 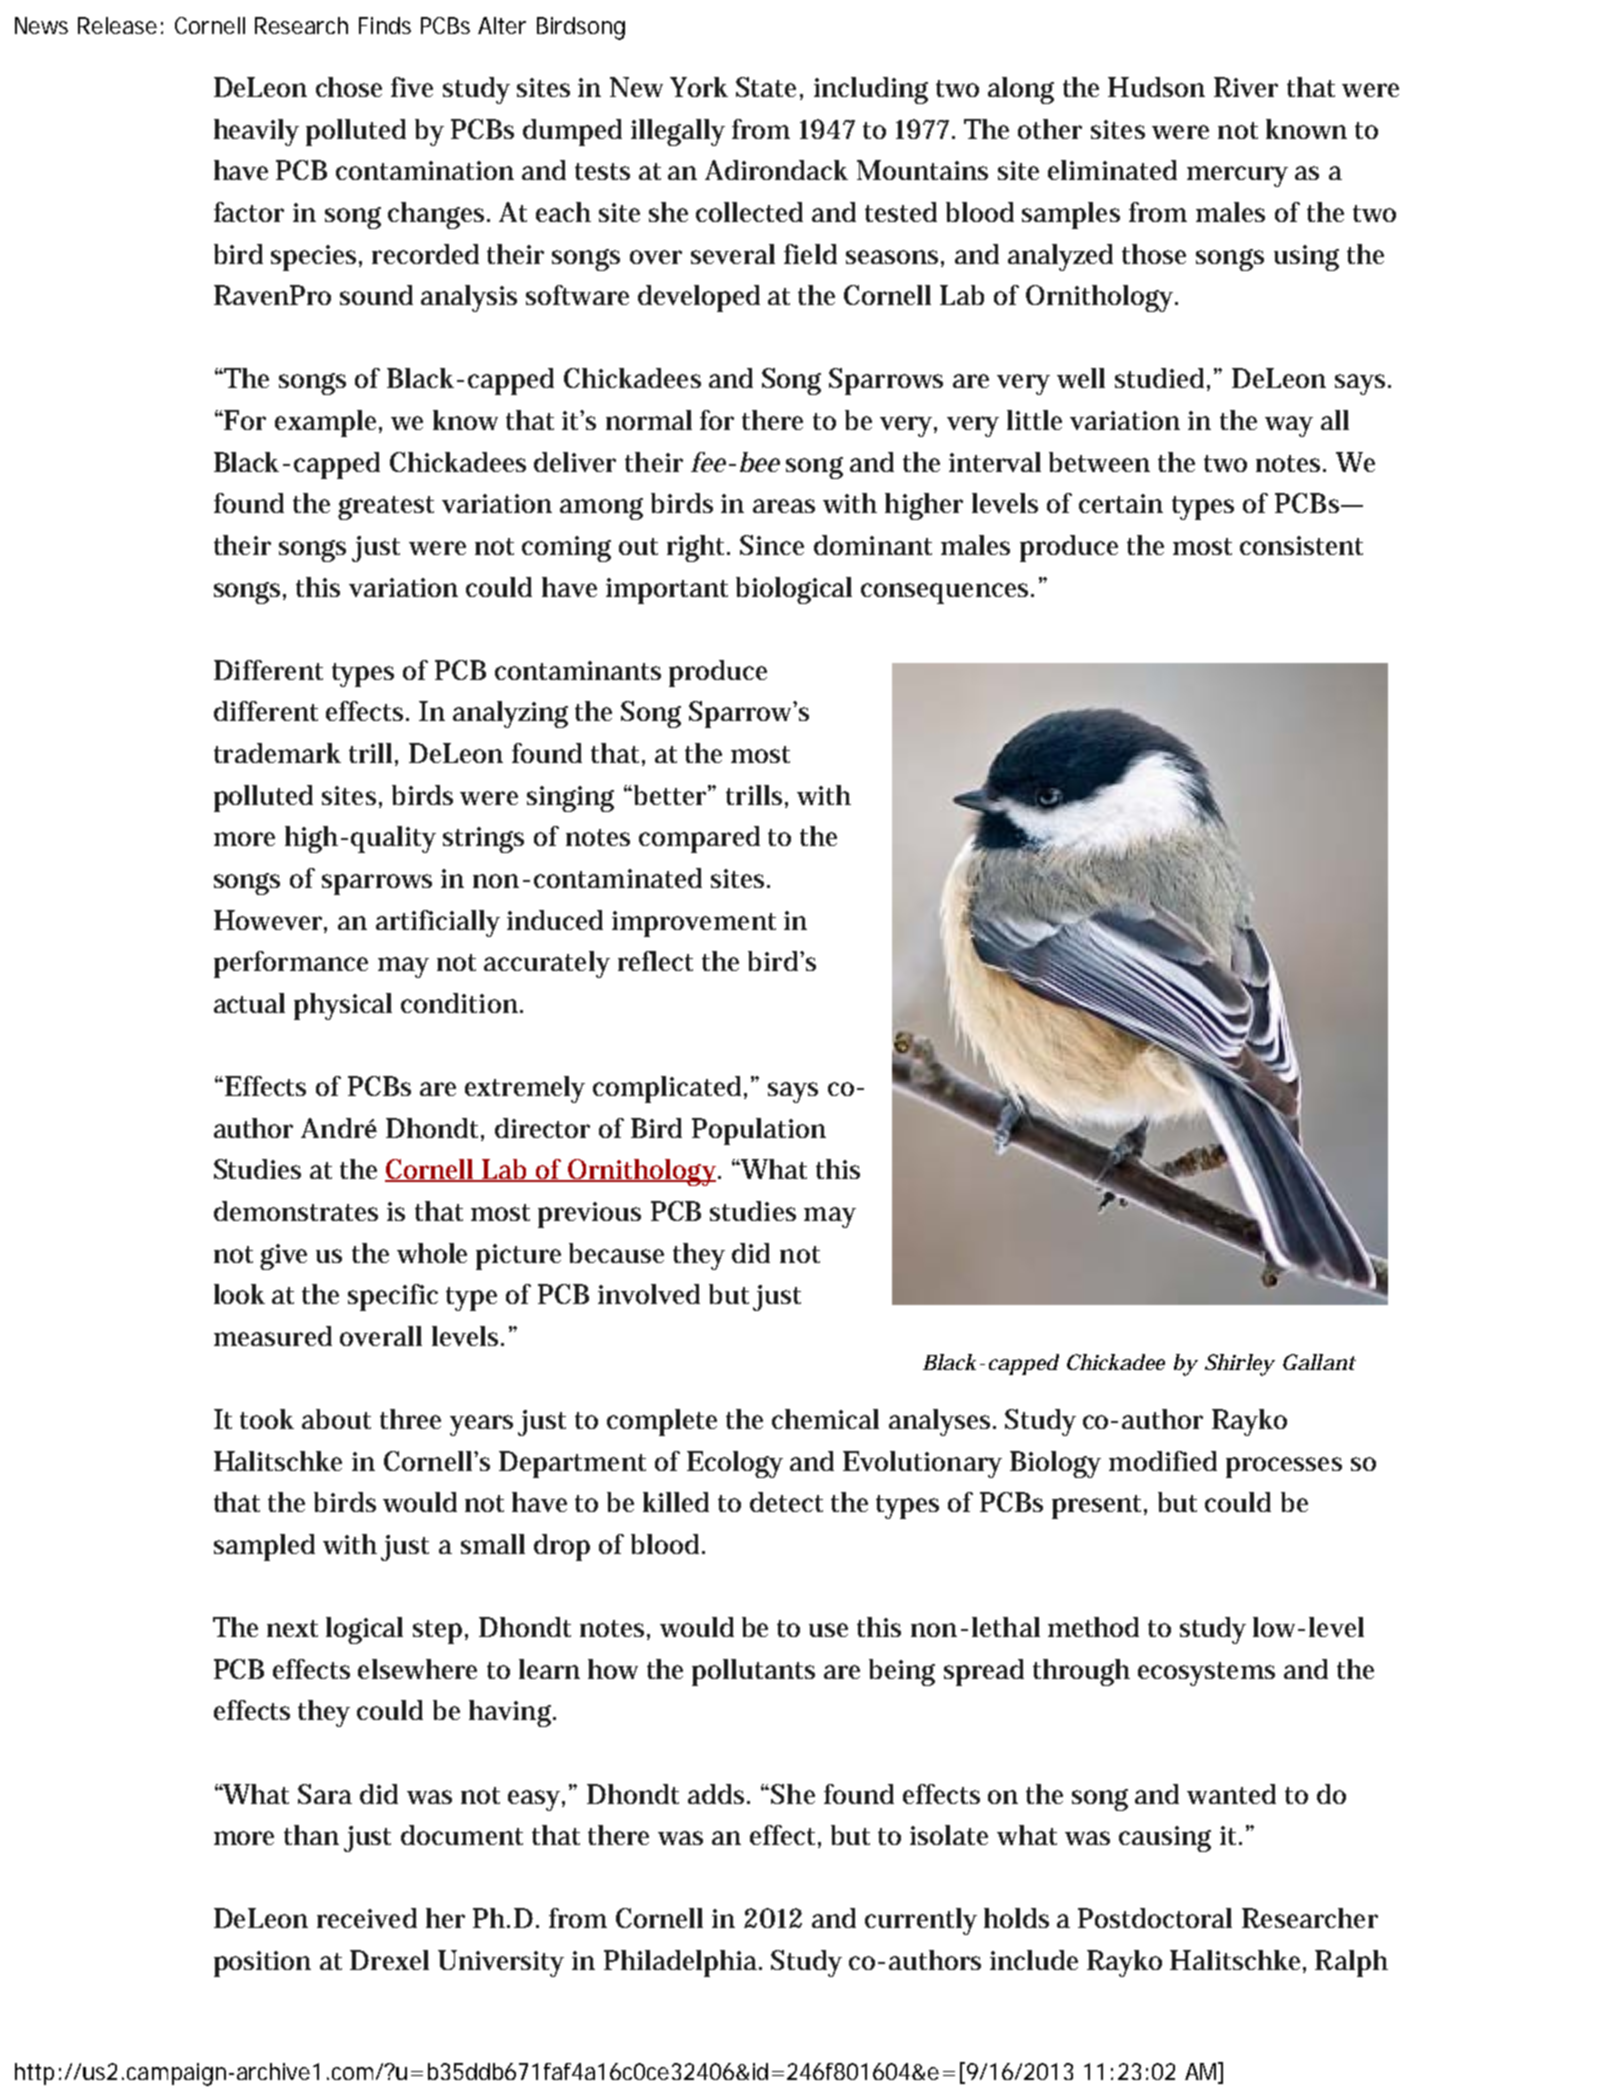 What do you see at coordinates (249, 1003) in the image?
I see `actual` at bounding box center [249, 1003].
